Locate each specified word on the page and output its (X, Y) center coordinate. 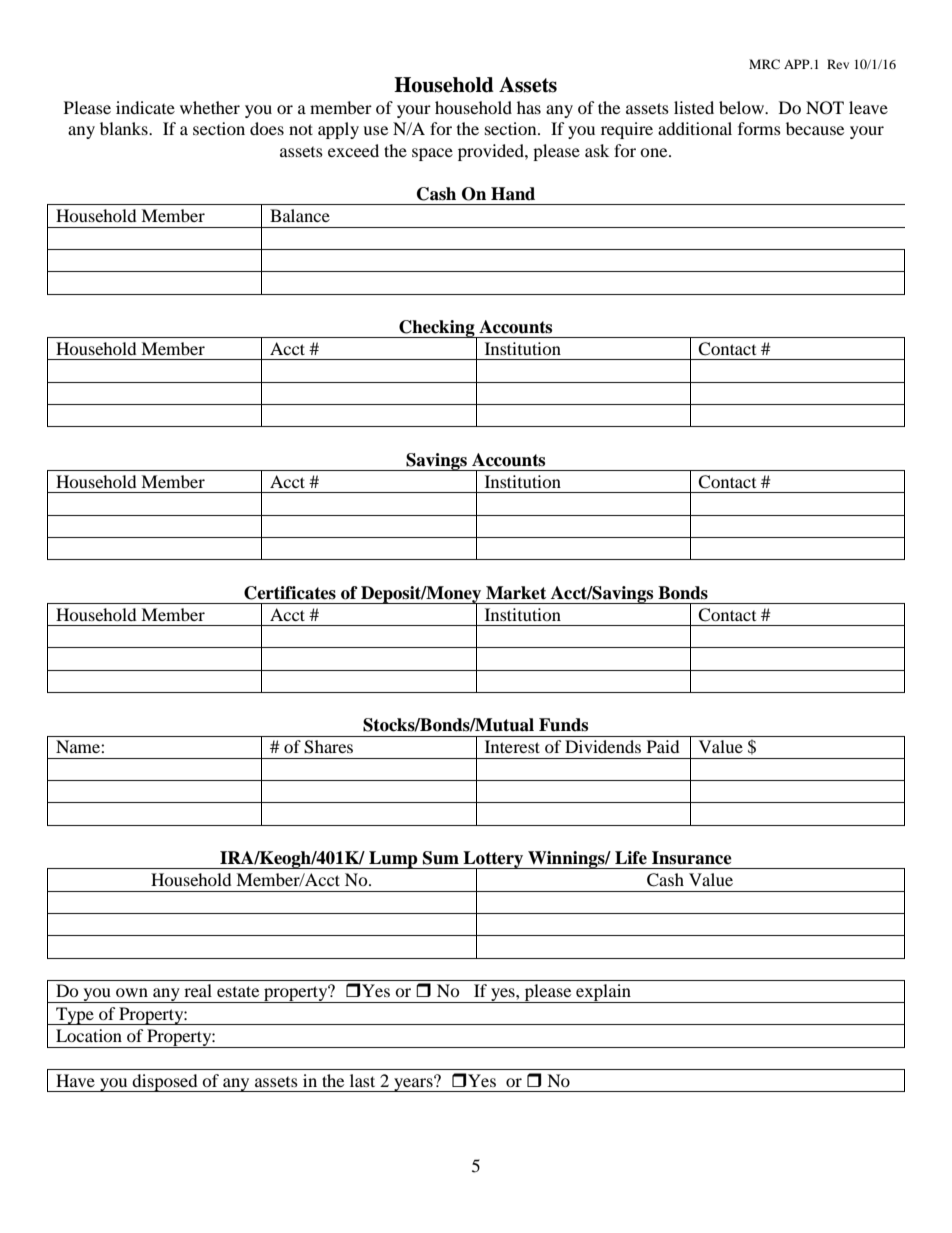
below (743, 107)
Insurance (692, 858)
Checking (437, 329)
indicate (145, 107)
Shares (328, 747)
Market (516, 593)
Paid (663, 746)
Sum (441, 858)
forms (759, 128)
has (529, 107)
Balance (300, 215)
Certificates (290, 593)
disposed (165, 1083)
